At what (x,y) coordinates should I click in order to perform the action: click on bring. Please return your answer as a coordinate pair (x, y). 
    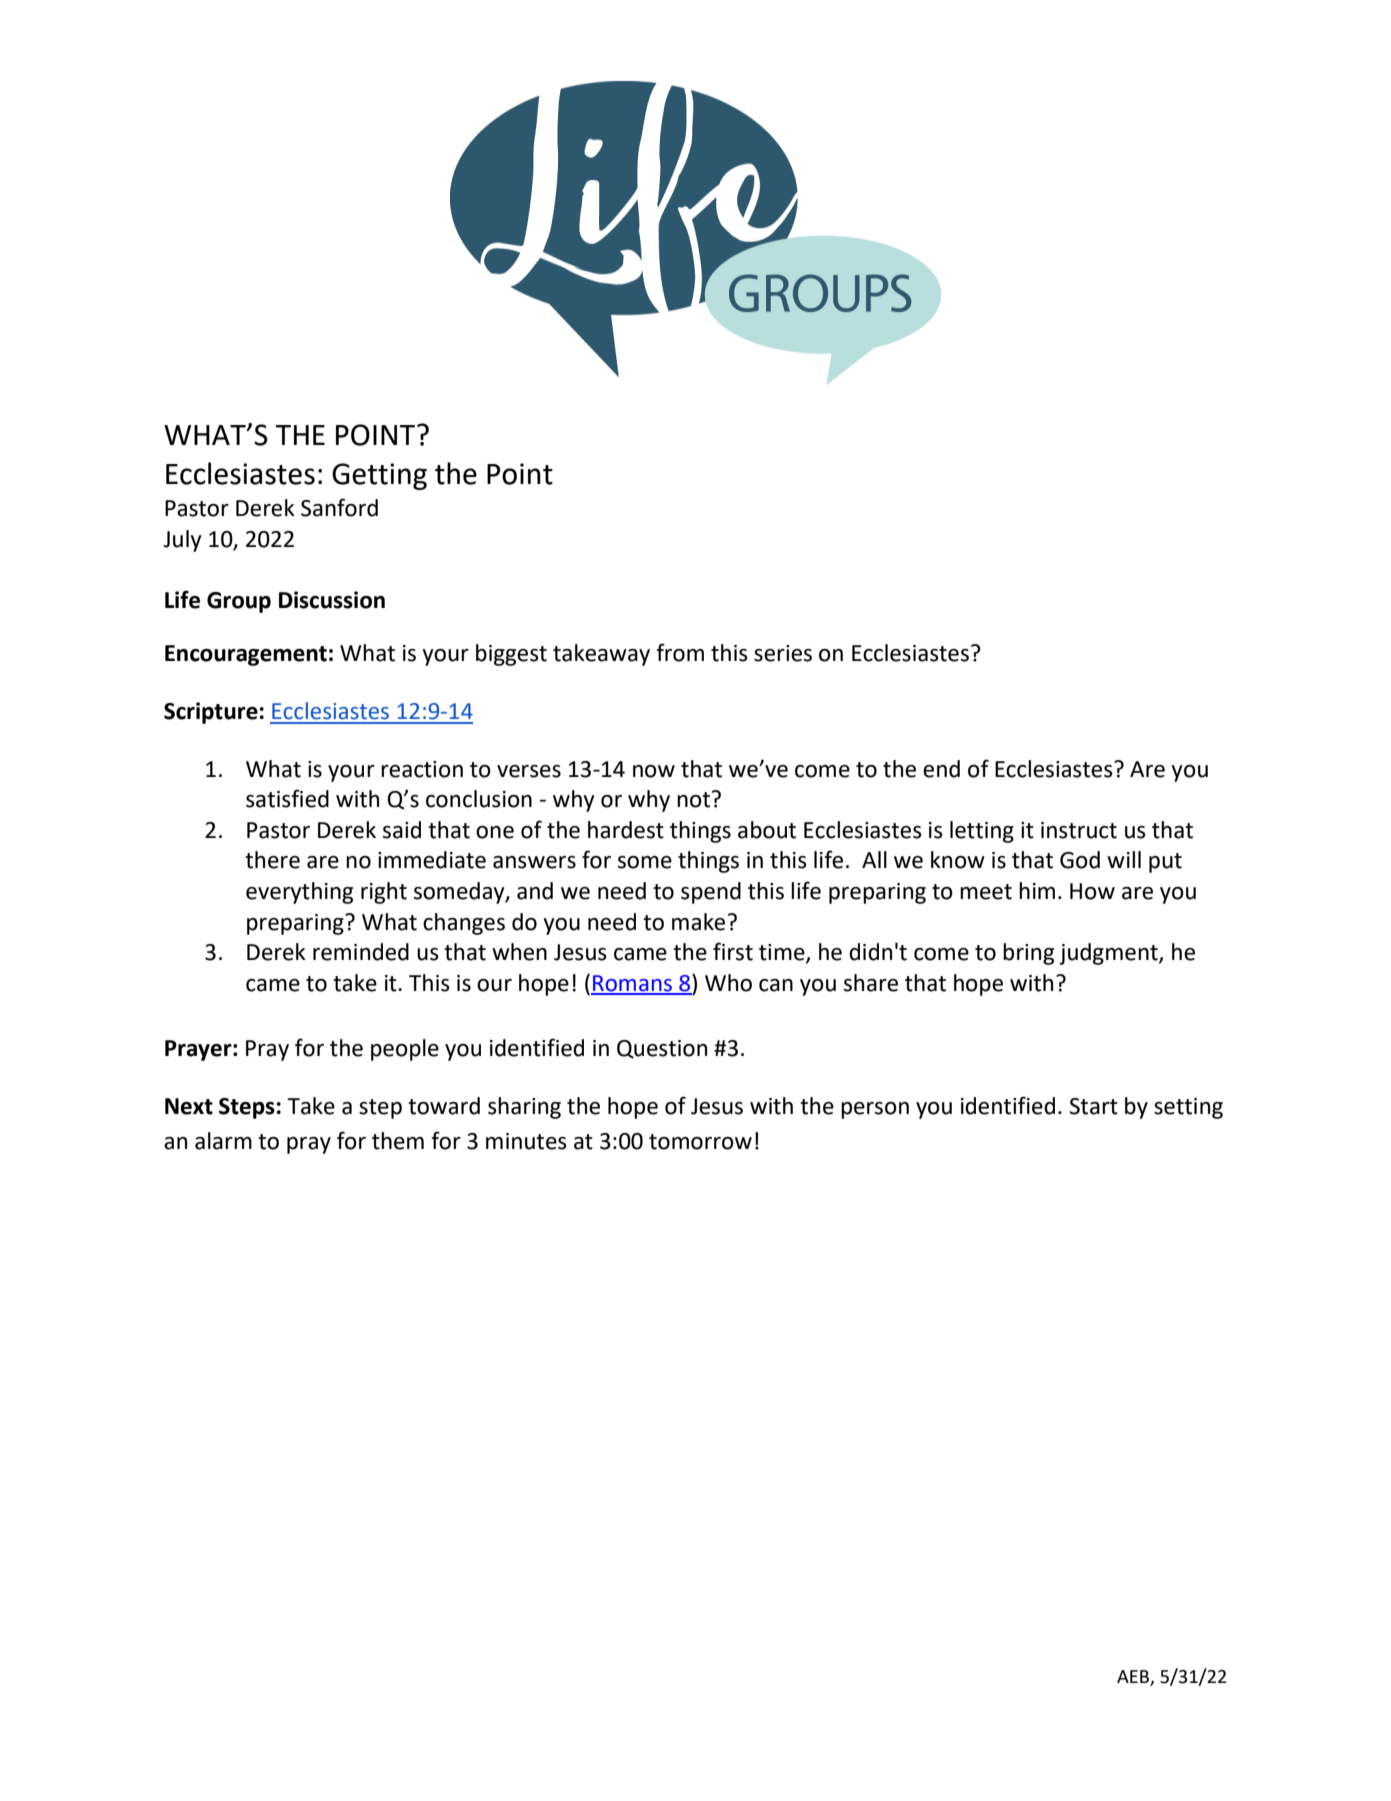
    Looking at the image, I should click on (1028, 954).
